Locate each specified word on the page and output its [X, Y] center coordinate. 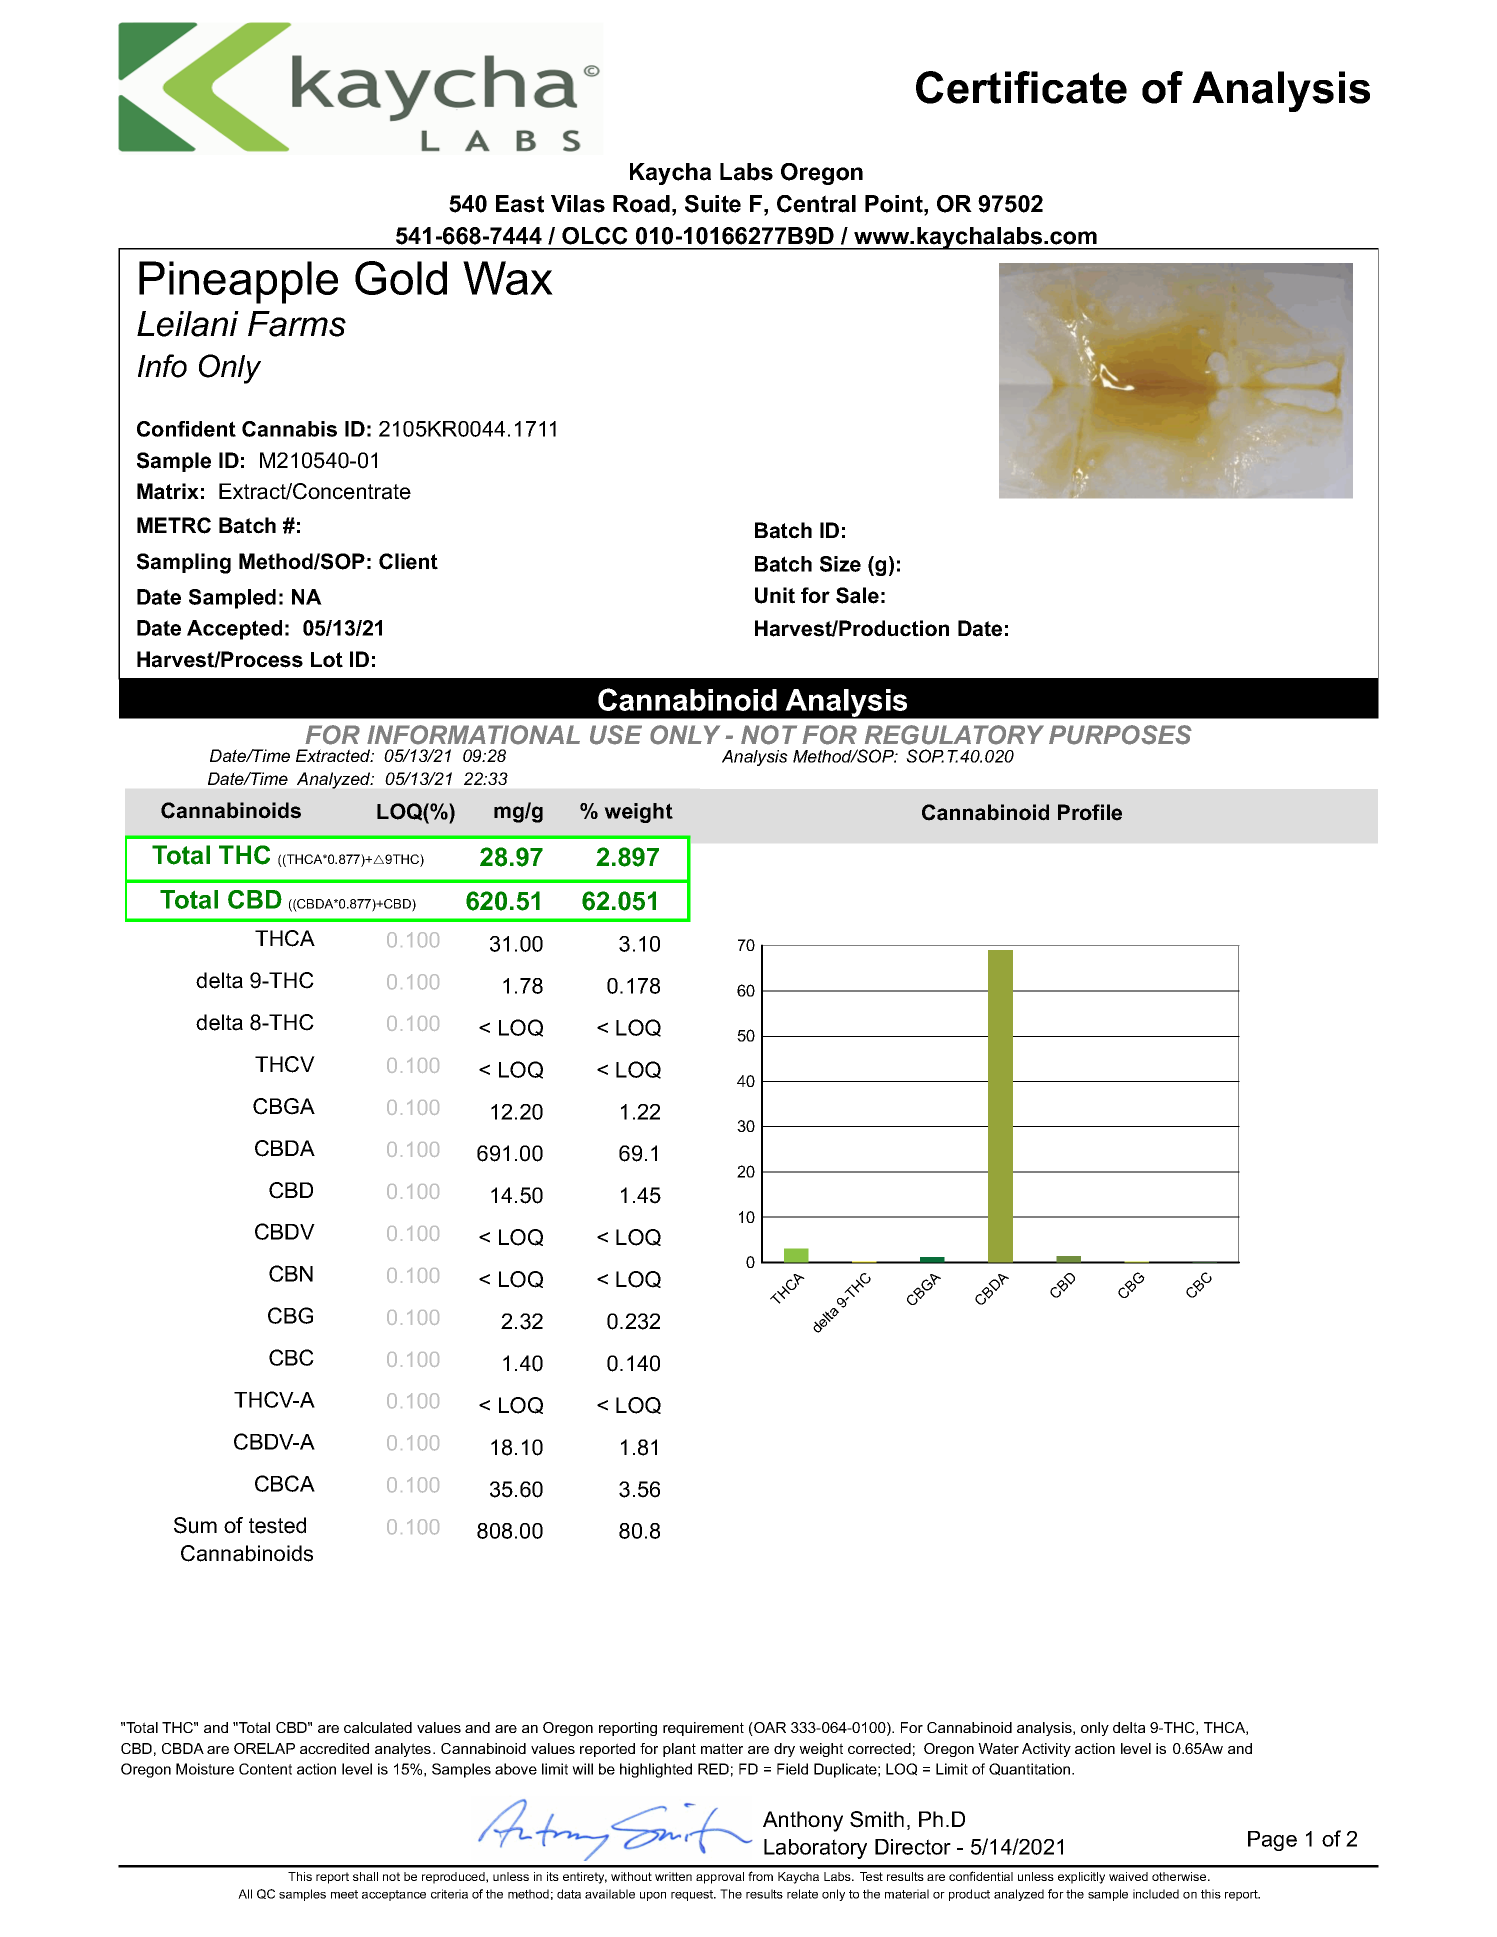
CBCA [285, 1483]
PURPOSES [1120, 735]
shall [365, 1876]
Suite [713, 204]
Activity [1046, 1750]
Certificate [1021, 87]
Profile [1090, 812]
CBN [291, 1273]
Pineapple [238, 282]
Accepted [234, 630]
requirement [703, 1729]
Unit [775, 595]
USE [616, 735]
